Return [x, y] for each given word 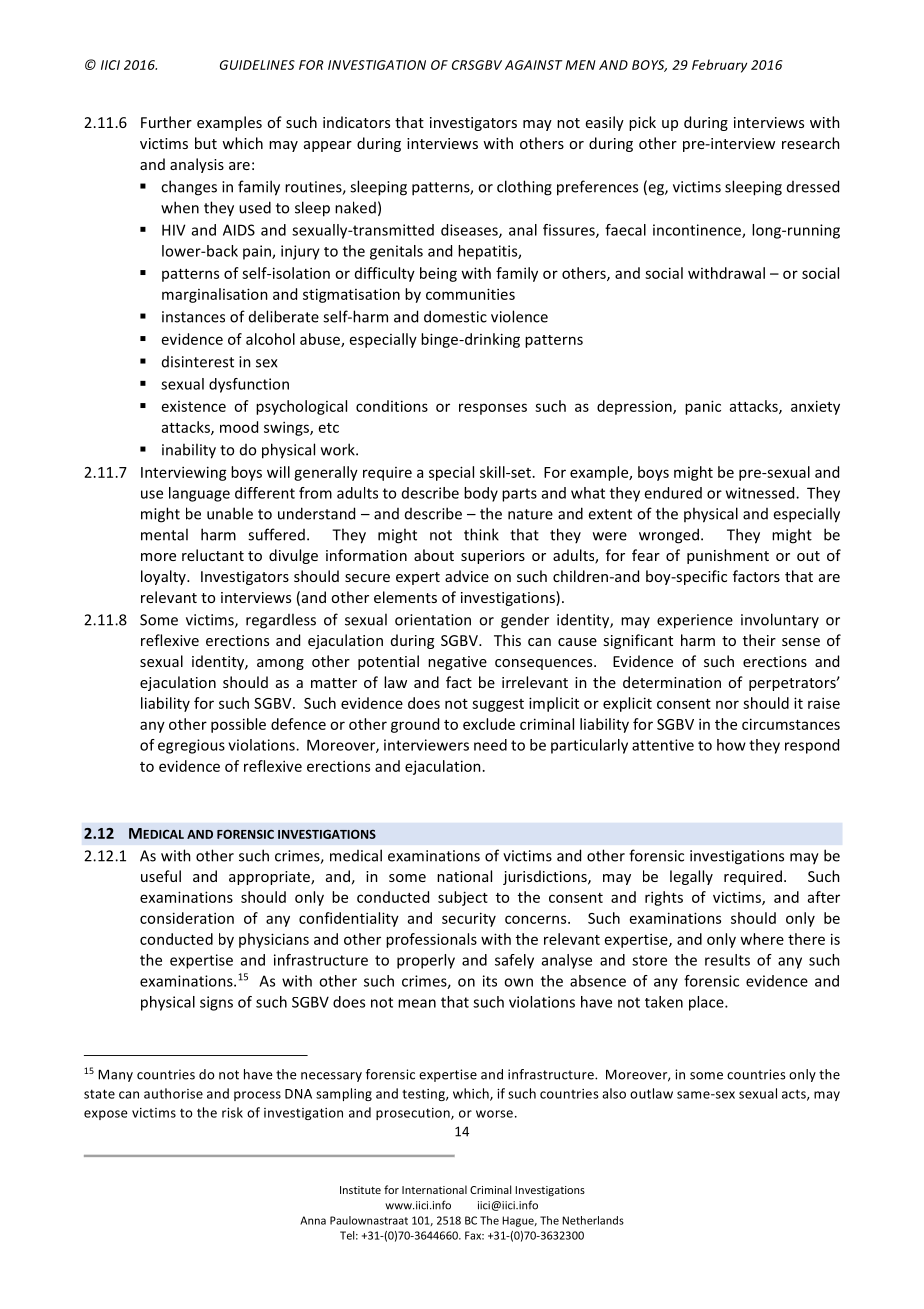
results [727, 960]
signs [216, 1003]
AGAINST [534, 65]
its [490, 981]
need [490, 745]
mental [164, 534]
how [731, 745]
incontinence [698, 231]
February [719, 66]
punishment [728, 556]
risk [232, 1112]
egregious [191, 746]
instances [193, 317]
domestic [455, 316]
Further [166, 122]
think [481, 534]
